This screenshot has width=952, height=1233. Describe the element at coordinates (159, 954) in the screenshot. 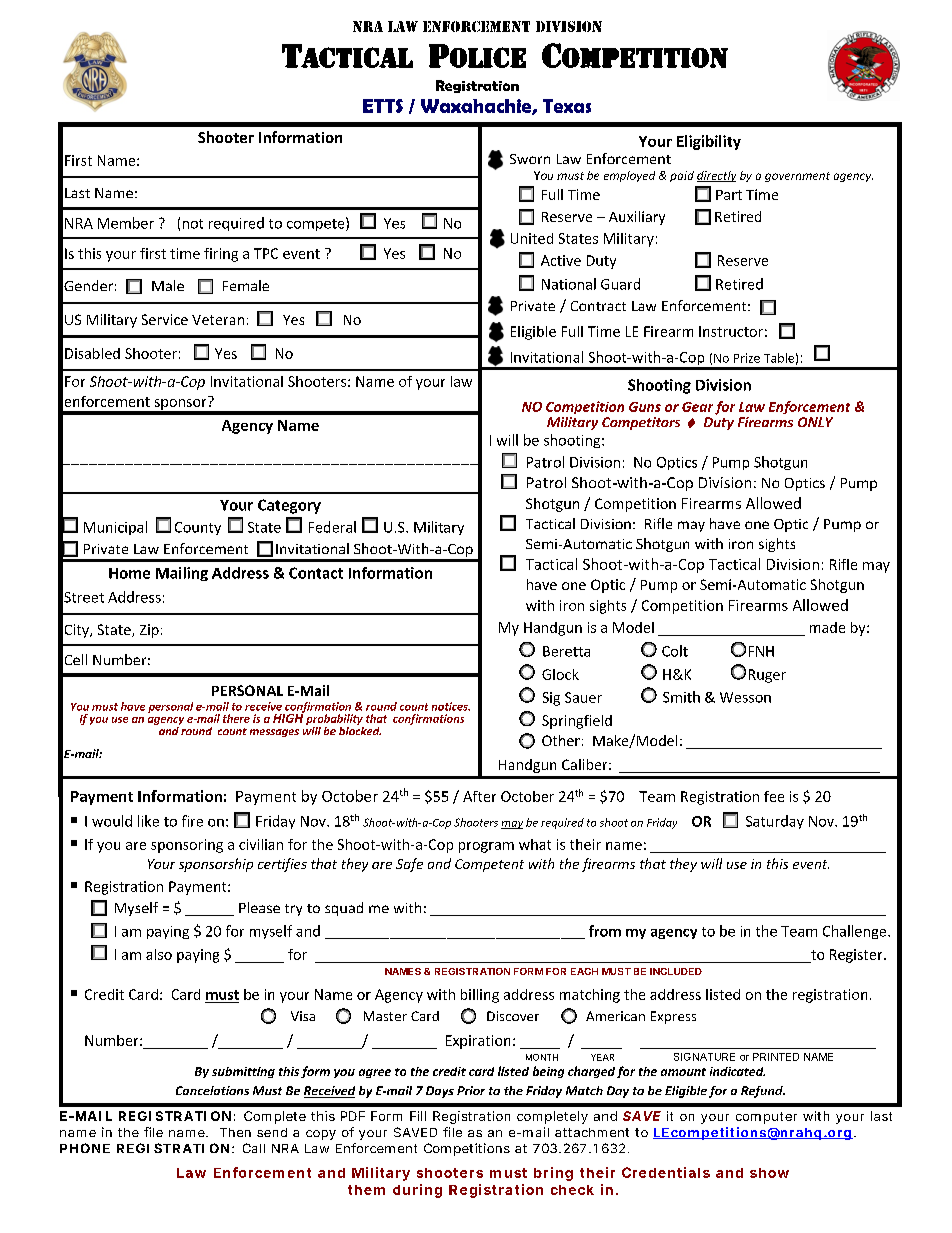

I see `also` at that location.
